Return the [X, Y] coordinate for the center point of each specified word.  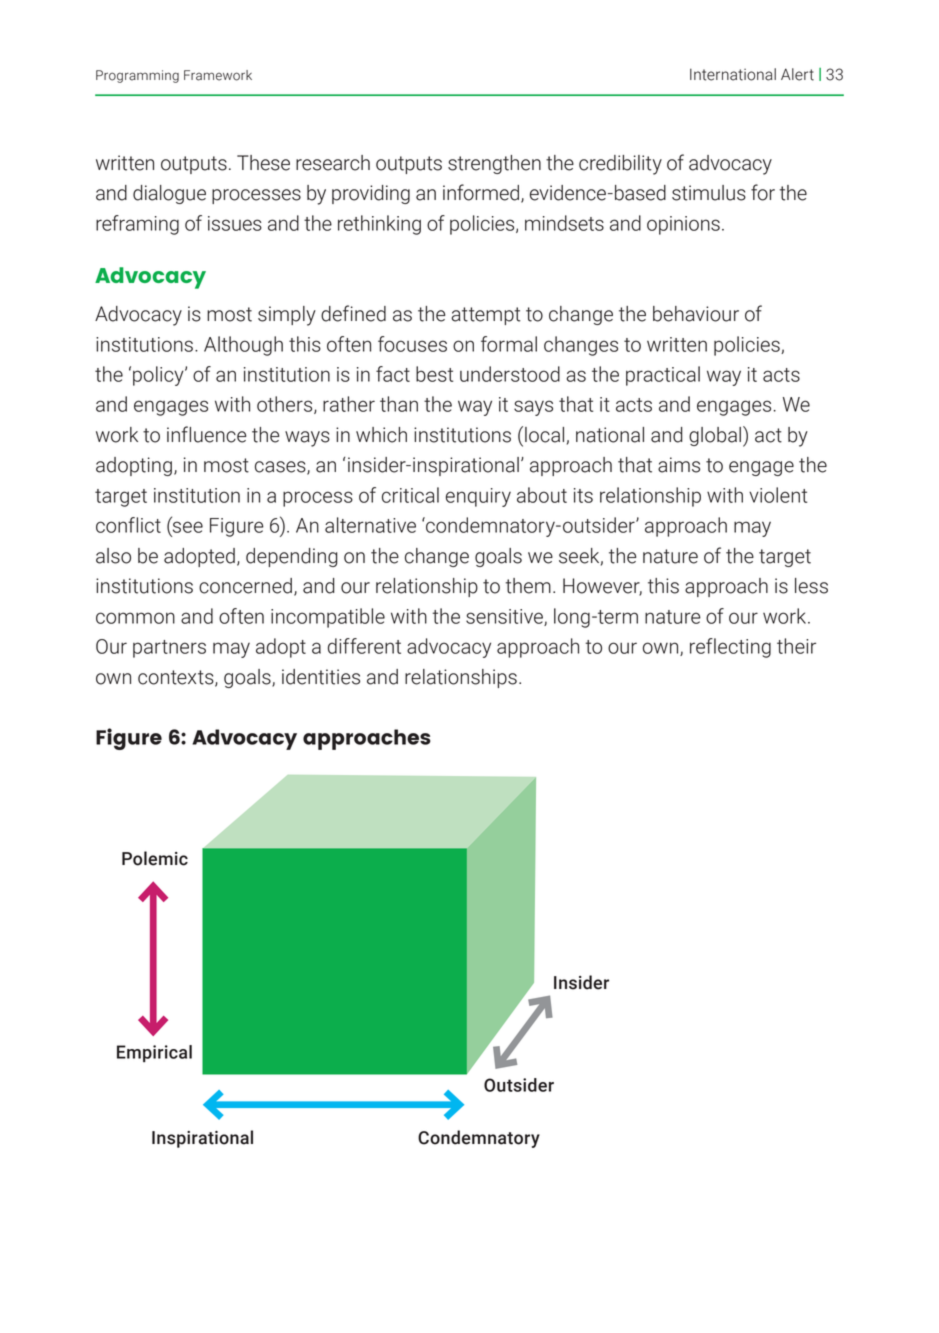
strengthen [494, 164]
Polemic [155, 858]
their [796, 646]
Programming [137, 76]
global [715, 436]
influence [206, 434]
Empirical [154, 1053]
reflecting [730, 648]
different [364, 646]
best [434, 374]
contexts [177, 678]
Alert [797, 74]
